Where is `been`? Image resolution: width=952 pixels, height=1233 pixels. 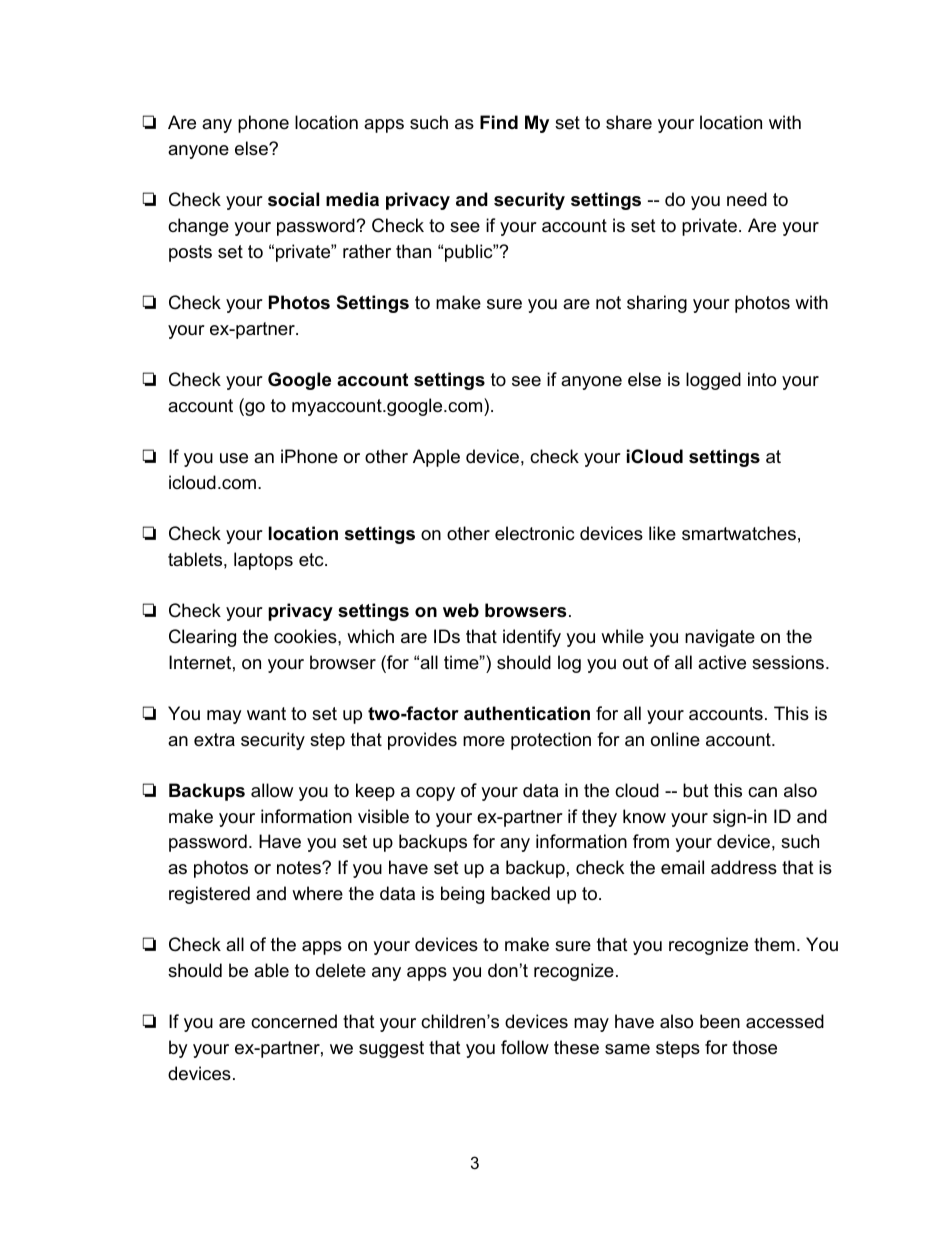 been is located at coordinates (720, 1021).
